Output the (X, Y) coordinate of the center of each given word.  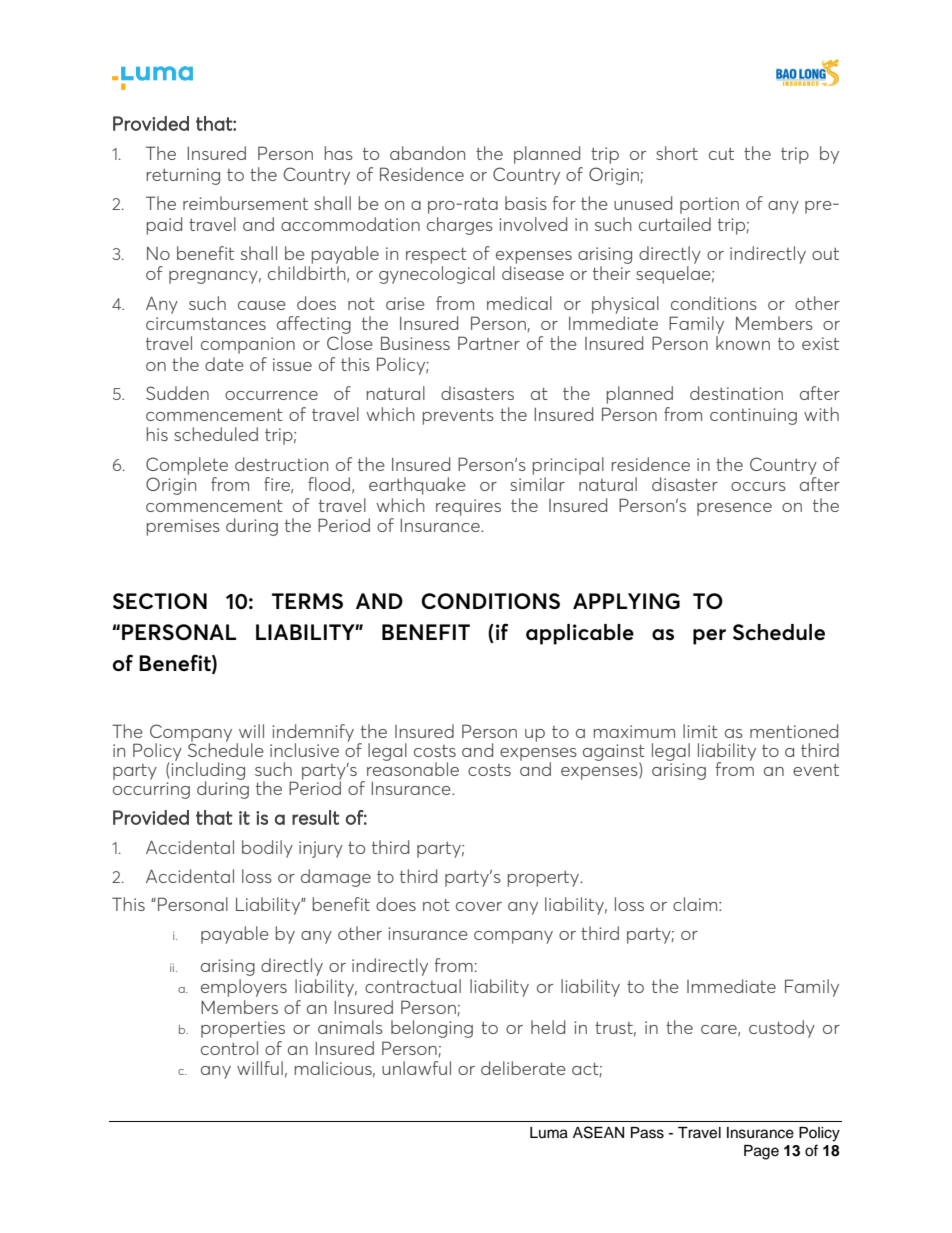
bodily (267, 849)
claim (696, 904)
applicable (580, 634)
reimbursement (245, 203)
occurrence (271, 395)
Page (761, 1152)
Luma (549, 1133)
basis (526, 203)
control (229, 1048)
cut (721, 154)
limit (700, 731)
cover (479, 906)
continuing (753, 416)
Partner (489, 343)
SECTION (160, 601)
